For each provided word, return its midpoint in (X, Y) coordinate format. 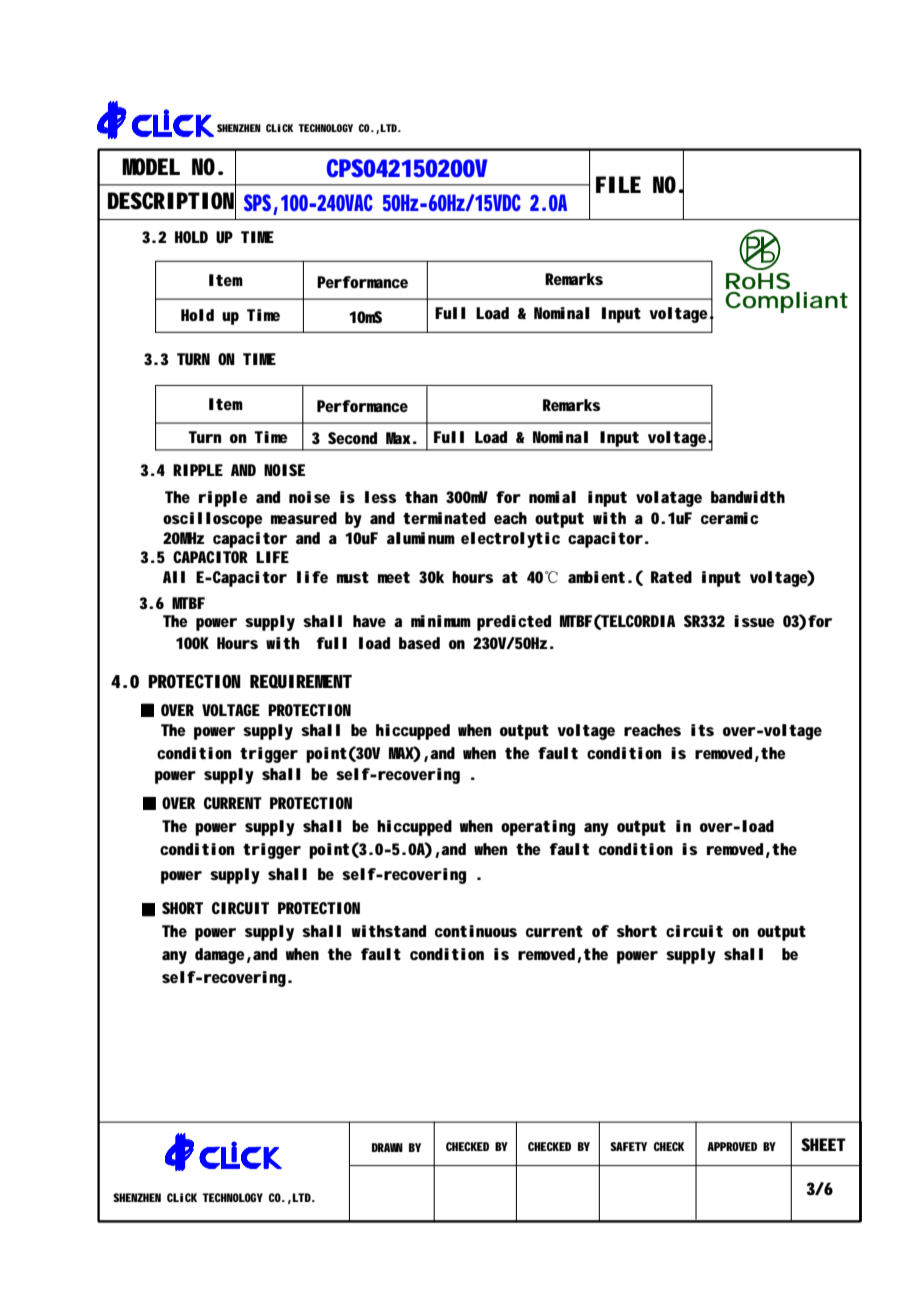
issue (754, 621)
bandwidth (748, 497)
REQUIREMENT (301, 681)
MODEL (151, 167)
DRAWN (387, 1147)
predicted (514, 623)
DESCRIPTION (172, 201)
